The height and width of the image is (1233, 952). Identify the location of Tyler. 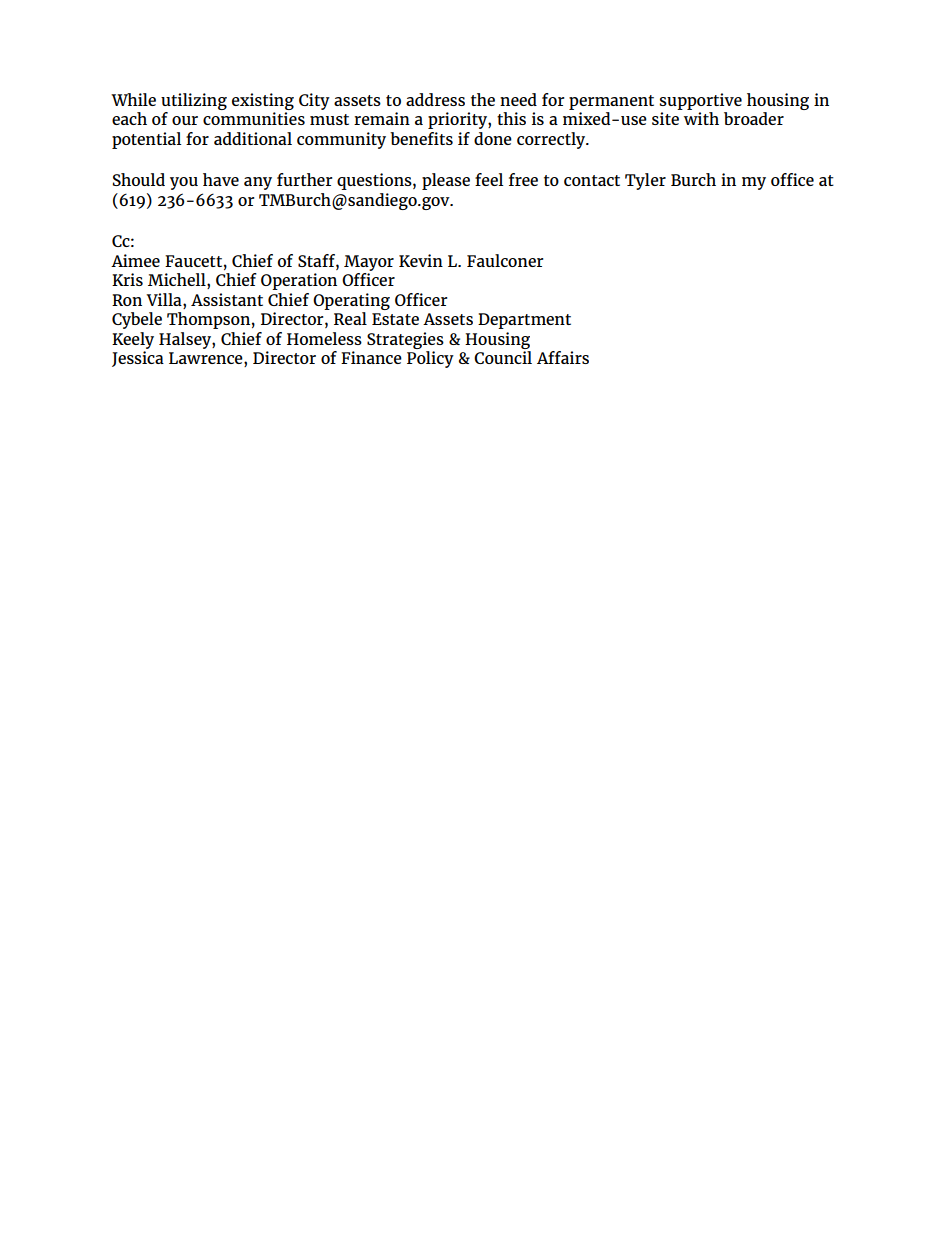
(645, 181).
